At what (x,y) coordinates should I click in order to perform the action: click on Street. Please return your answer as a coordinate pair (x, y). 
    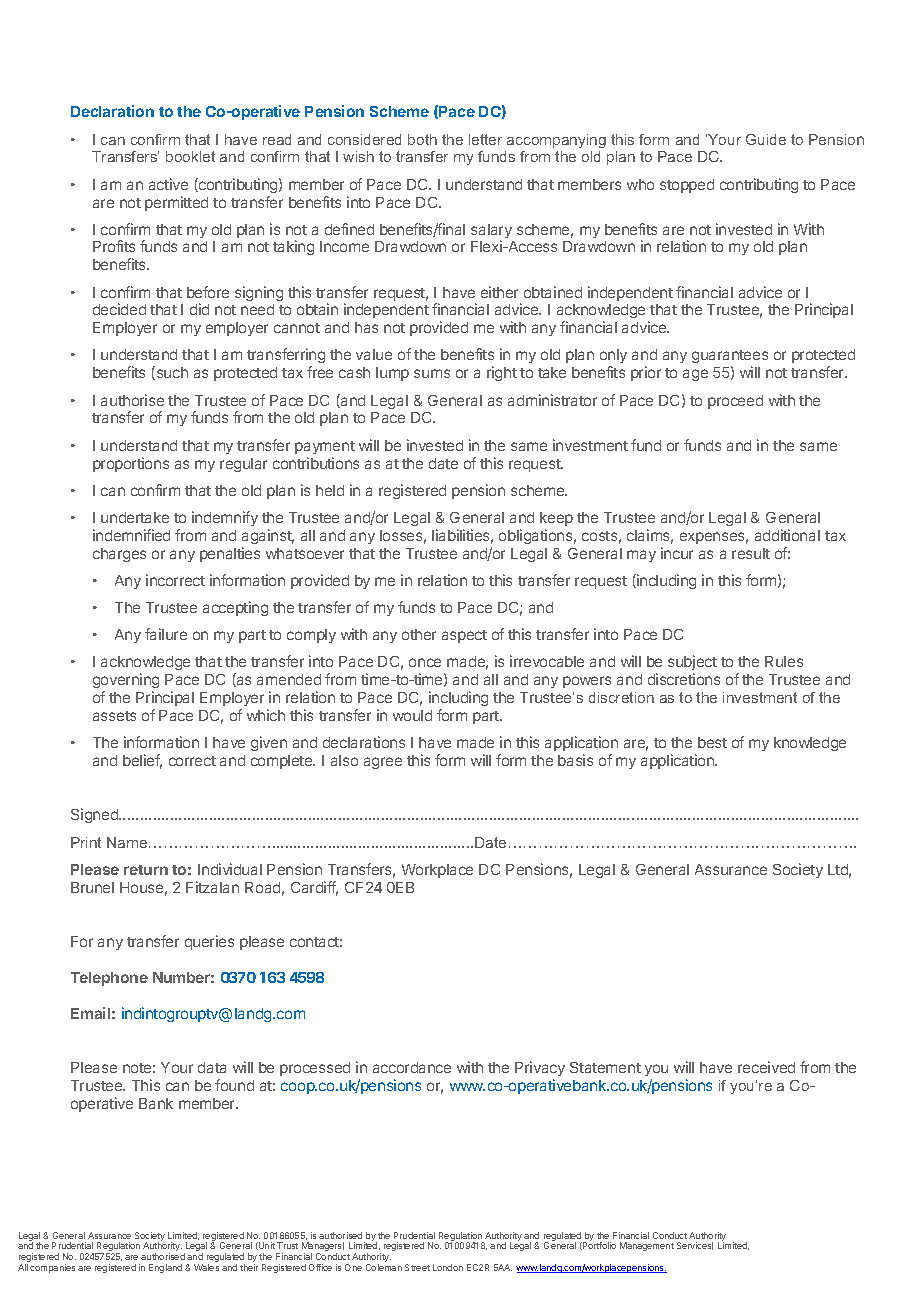
    Looking at the image, I should click on (417, 1267).
